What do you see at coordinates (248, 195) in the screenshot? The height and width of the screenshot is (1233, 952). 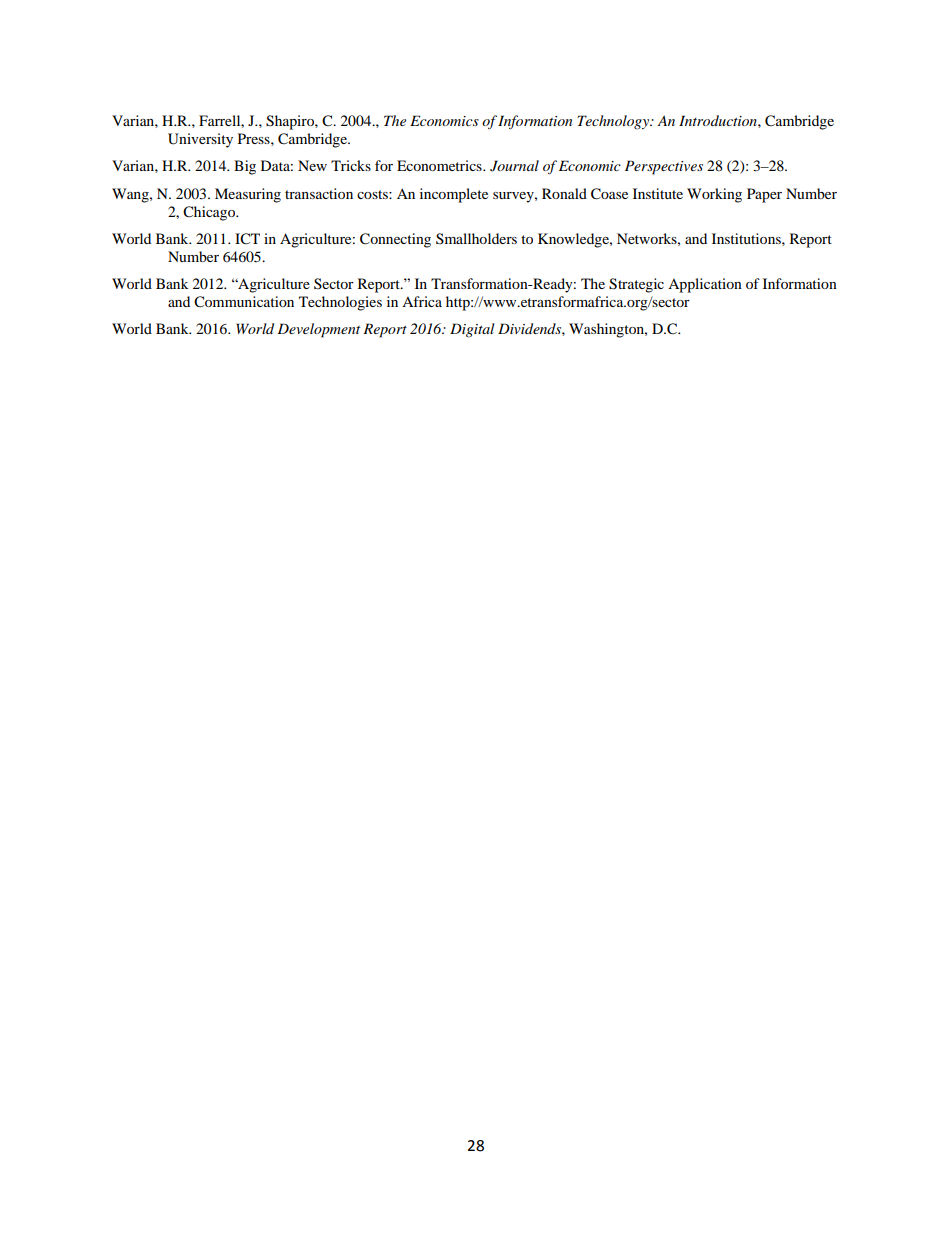 I see `Measuring` at bounding box center [248, 195].
